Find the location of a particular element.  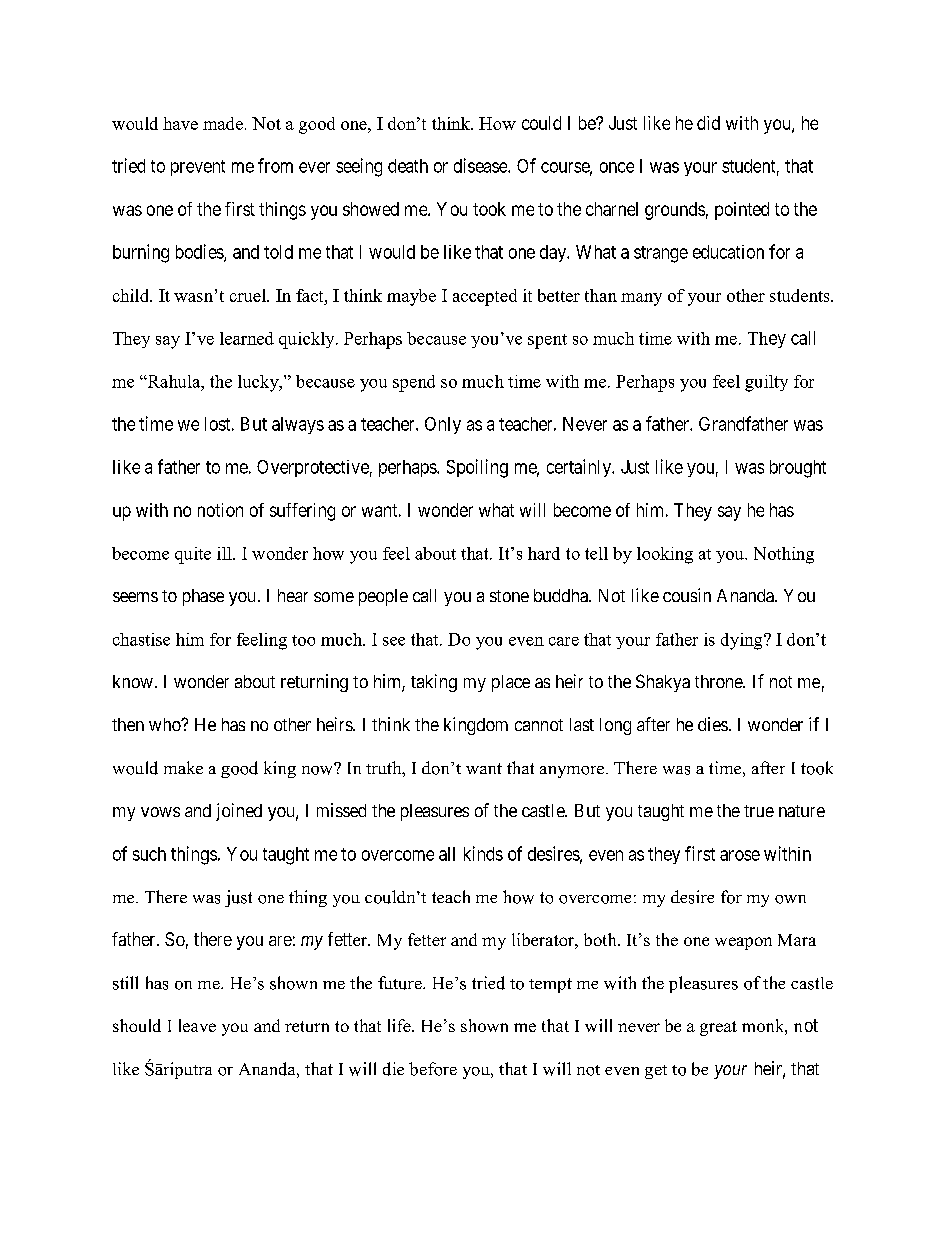

phase is located at coordinates (203, 597).
